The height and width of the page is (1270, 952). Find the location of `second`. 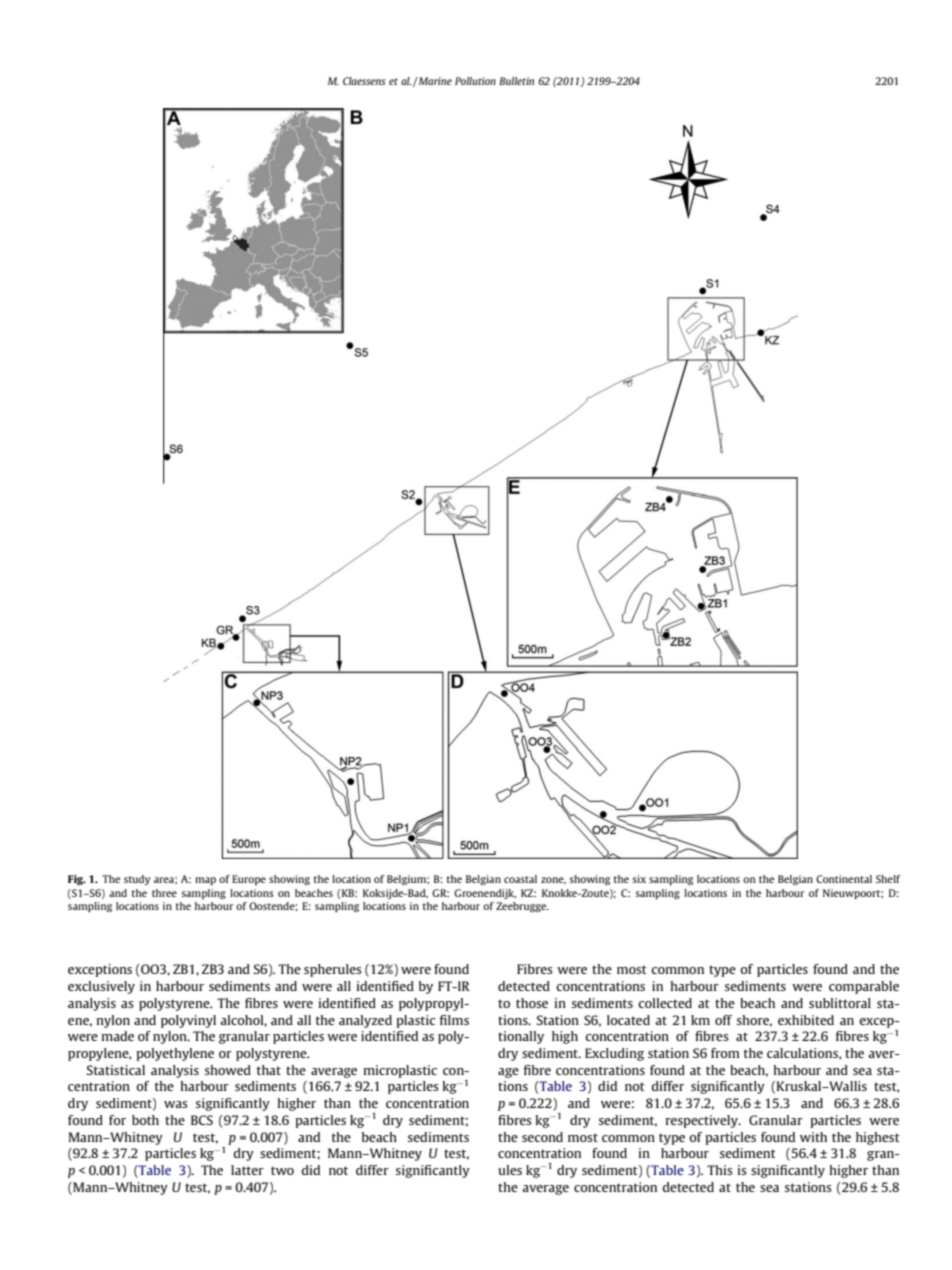

second is located at coordinates (542, 1137).
